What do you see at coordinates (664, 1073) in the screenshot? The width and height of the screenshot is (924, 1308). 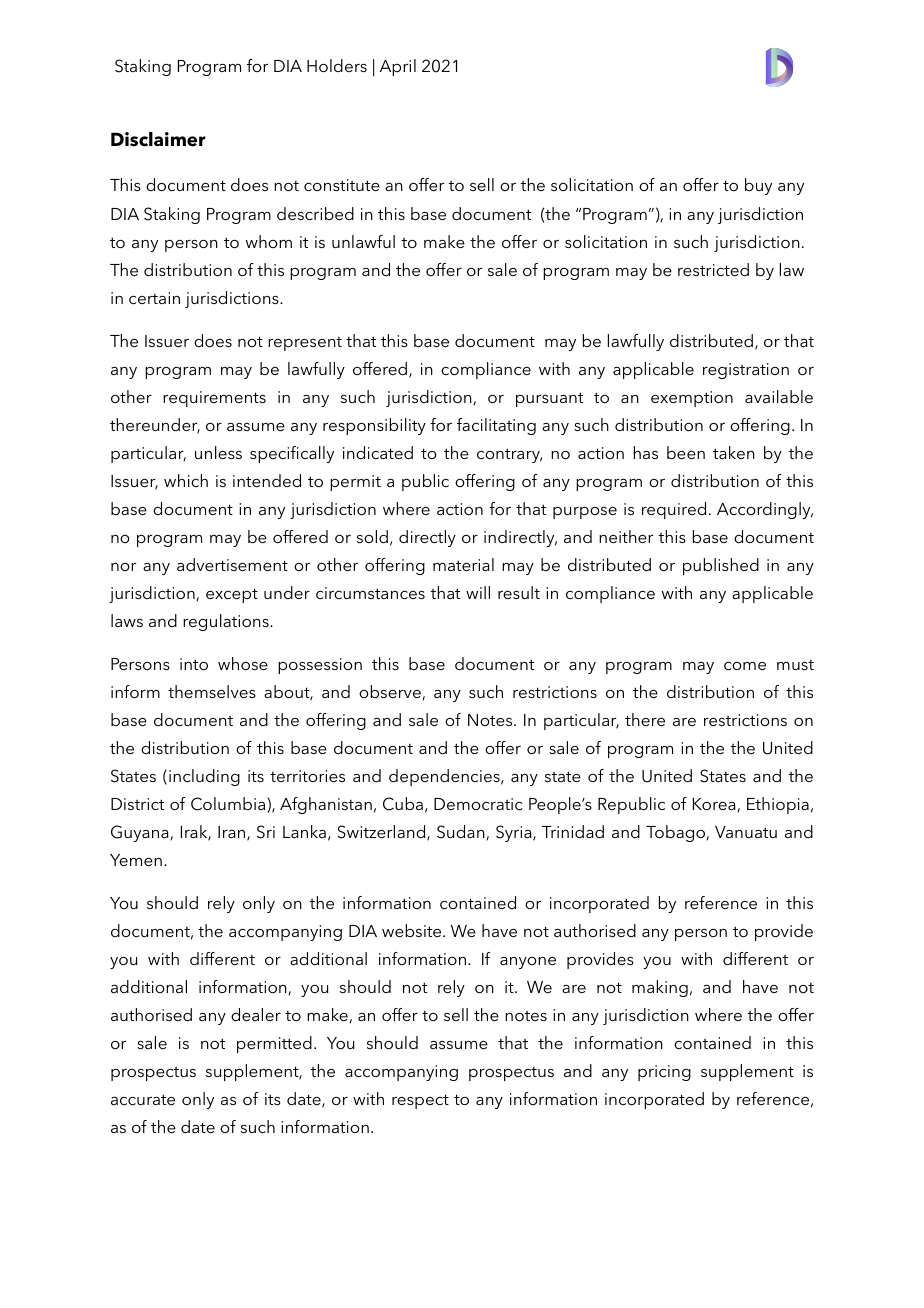 I see `pricing` at bounding box center [664, 1073].
